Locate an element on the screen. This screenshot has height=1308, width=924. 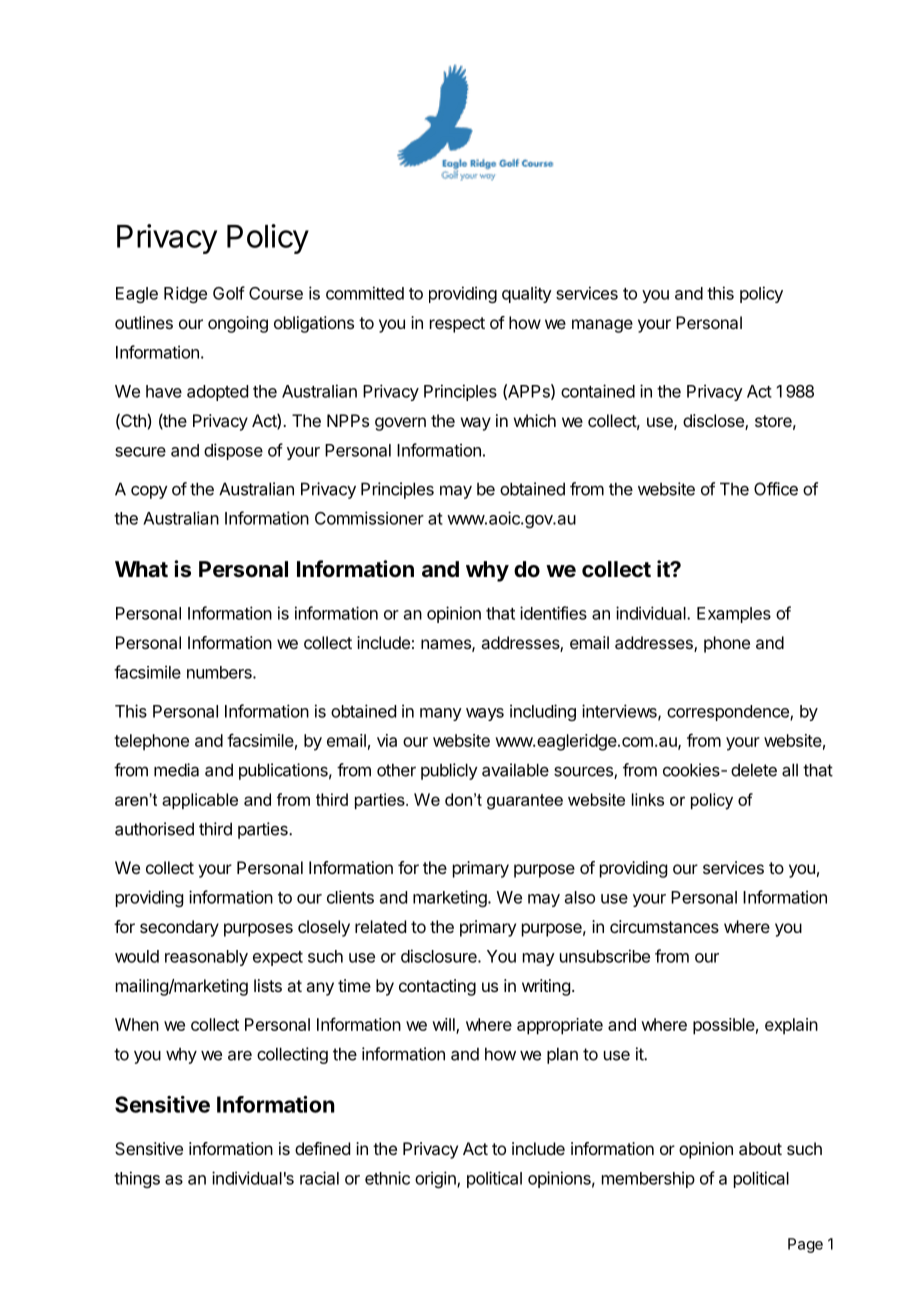
respect is located at coordinates (457, 325).
